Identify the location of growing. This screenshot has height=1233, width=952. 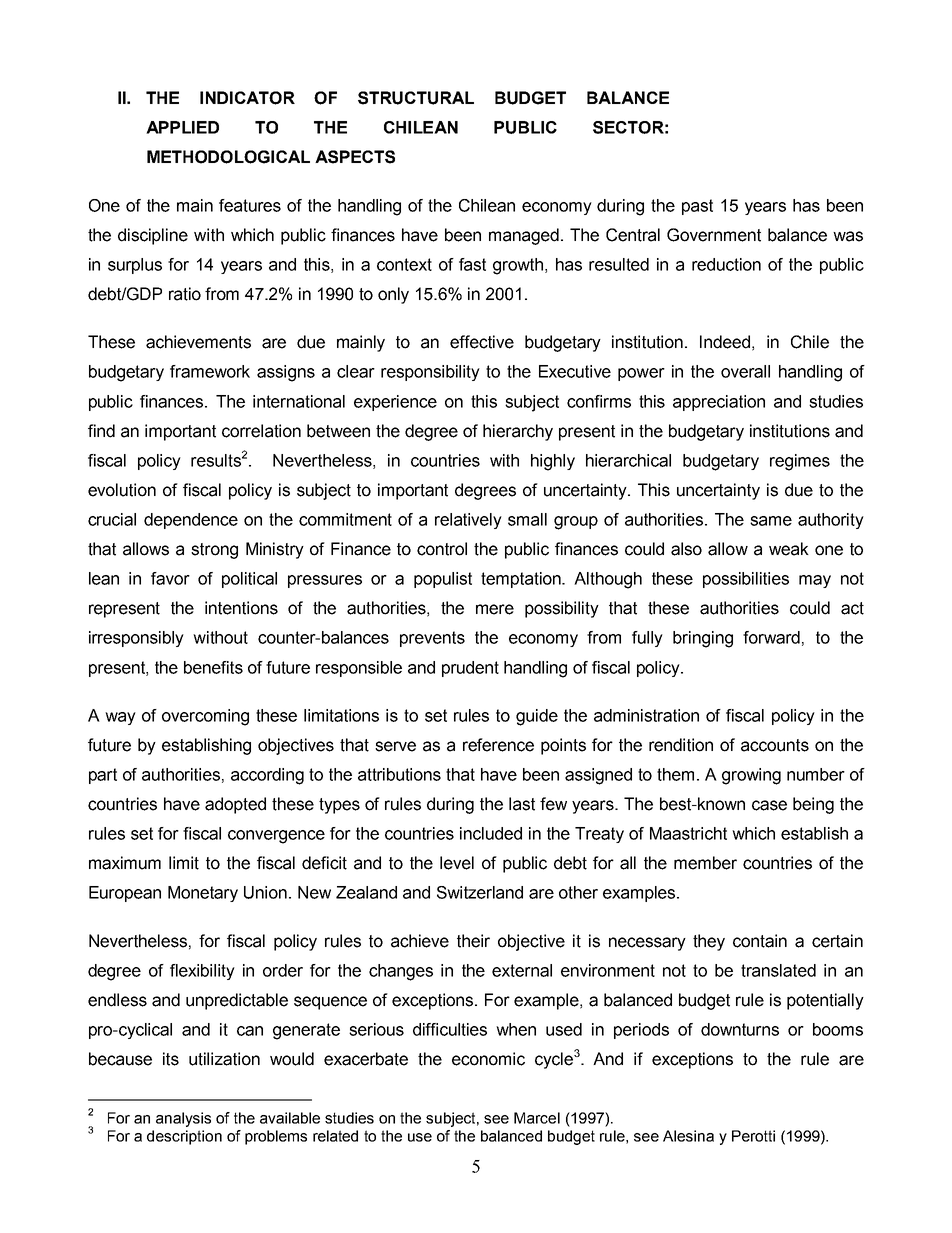
(751, 776).
